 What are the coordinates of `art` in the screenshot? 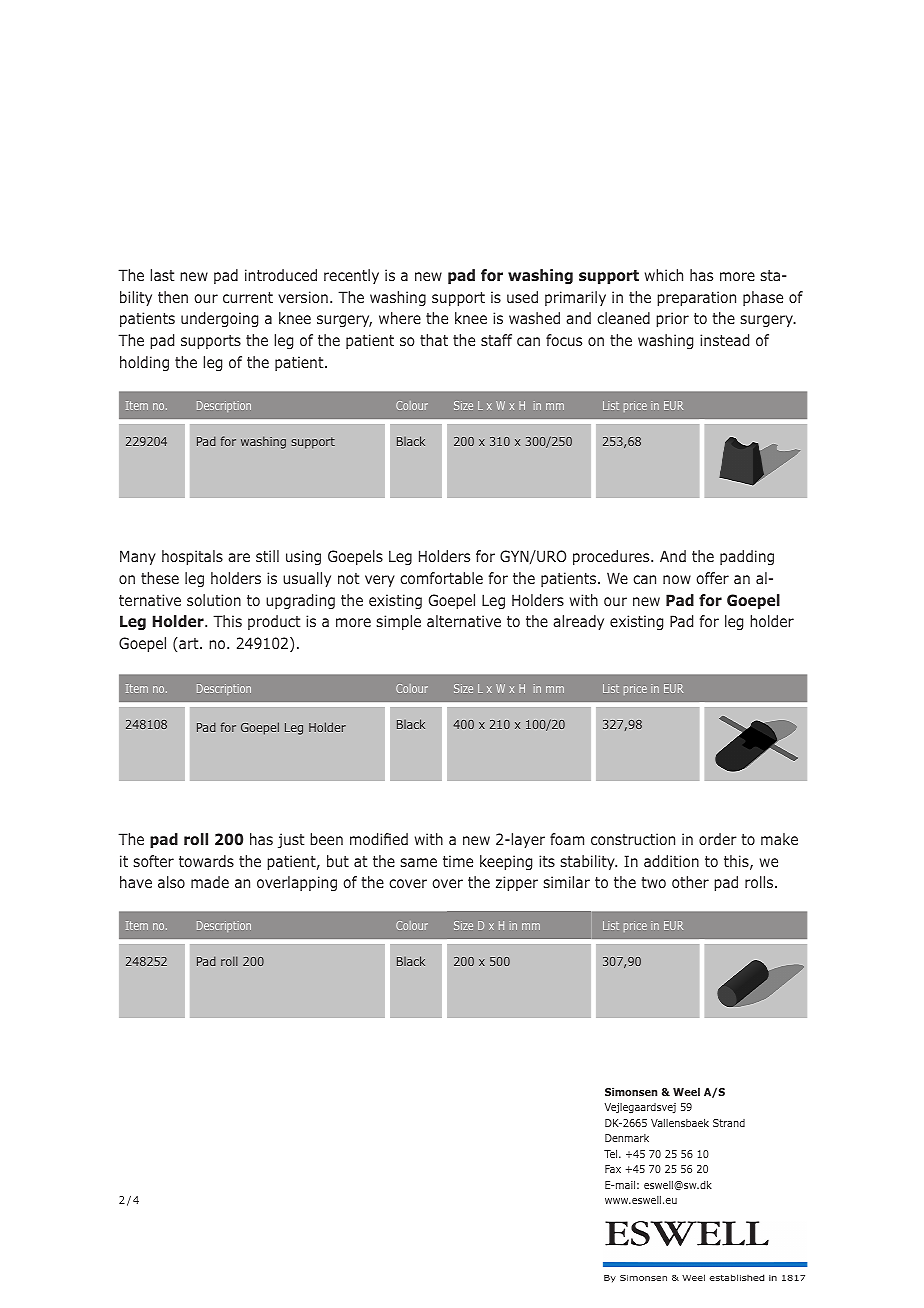 It's located at (189, 643).
